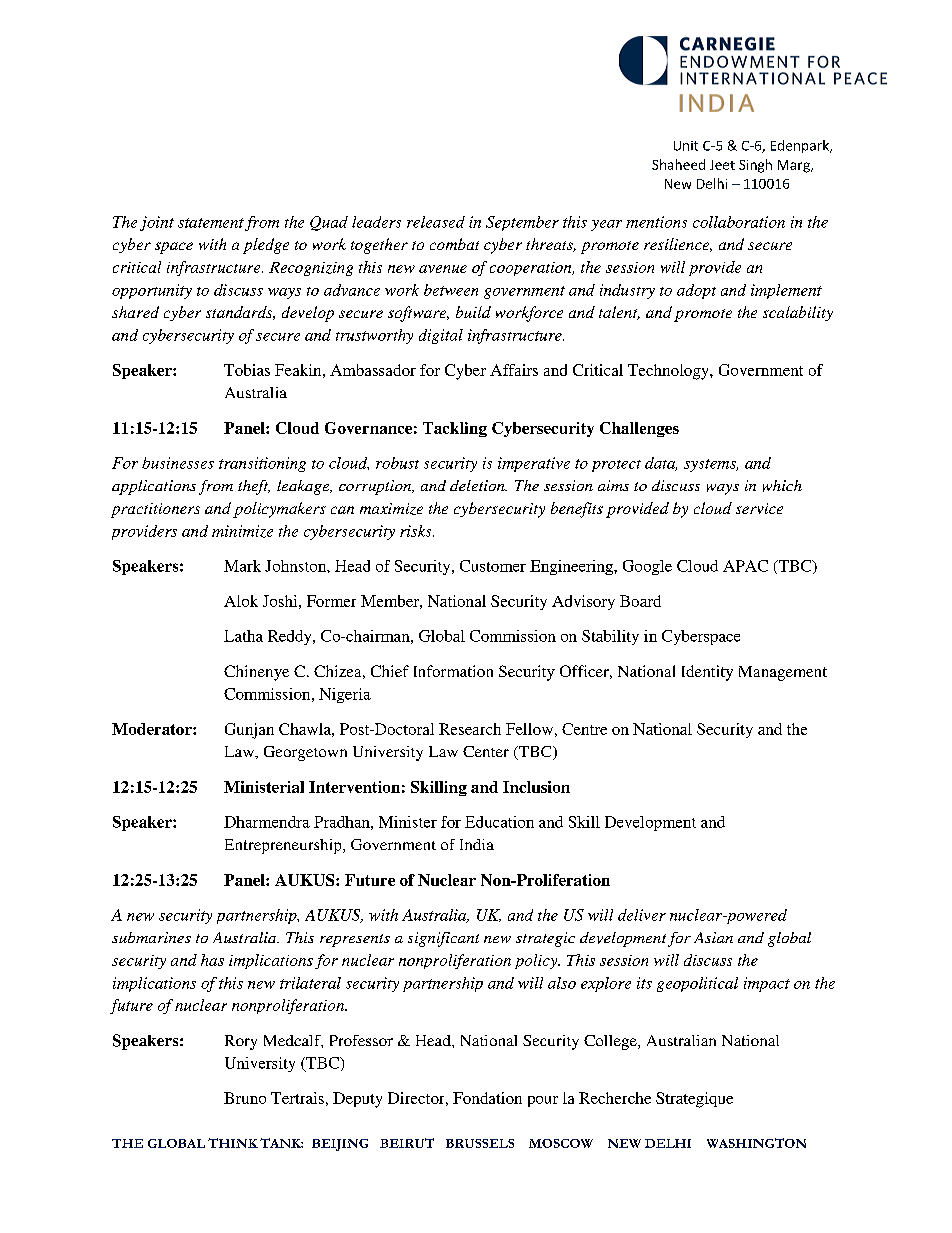 This image has width=952, height=1233. I want to click on Identity, so click(707, 673).
